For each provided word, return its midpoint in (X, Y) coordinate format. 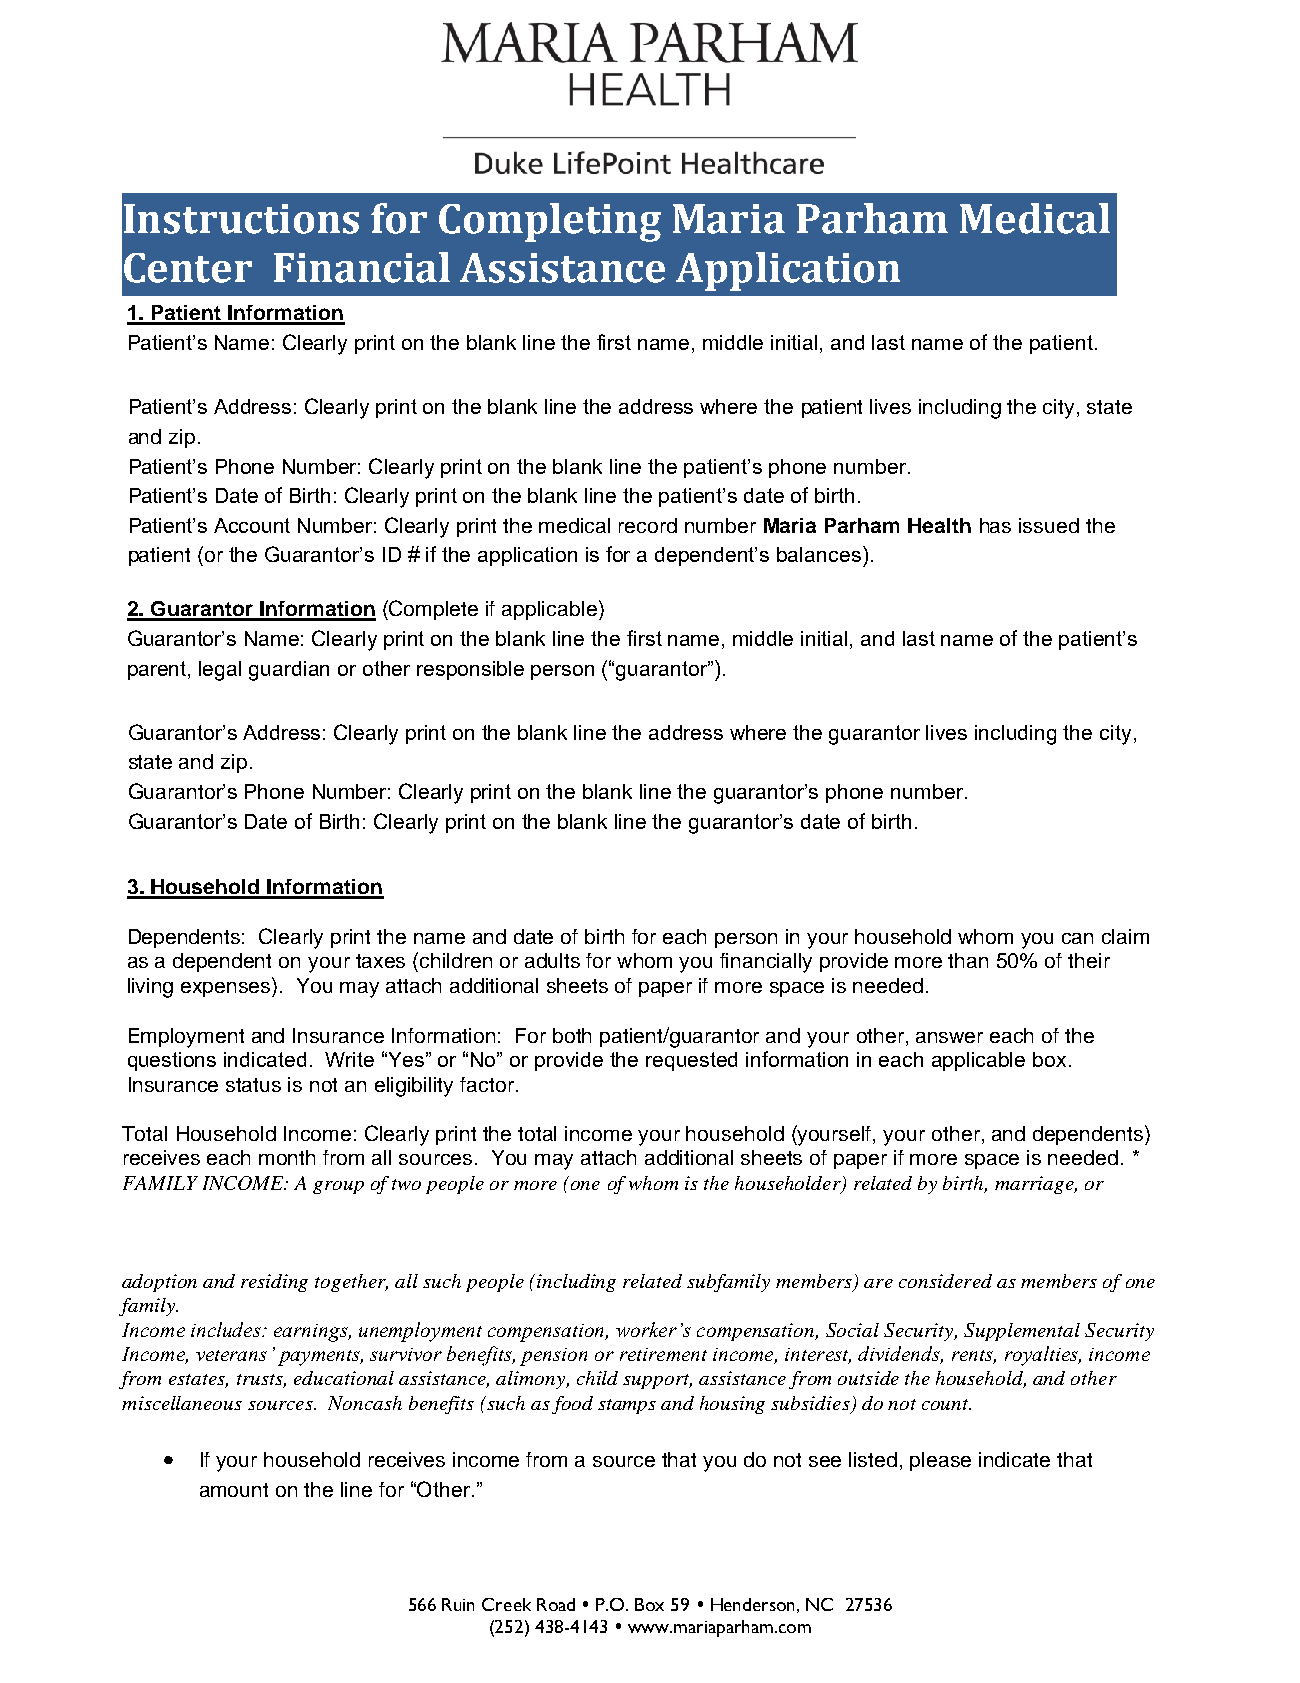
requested (691, 1061)
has (995, 525)
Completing (550, 222)
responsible (470, 670)
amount (234, 1490)
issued (1049, 525)
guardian (289, 671)
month (287, 1157)
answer (949, 1037)
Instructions (241, 219)
